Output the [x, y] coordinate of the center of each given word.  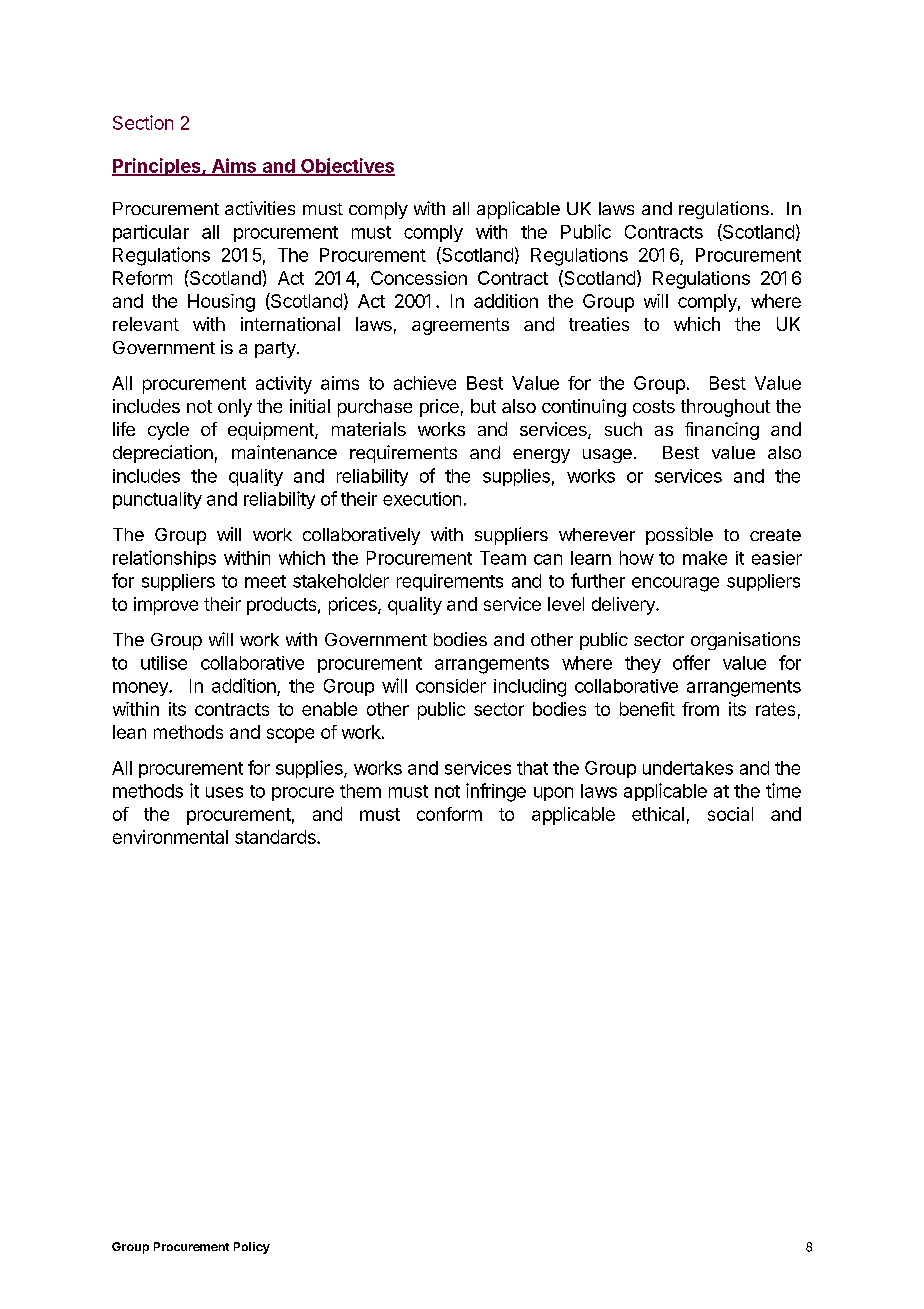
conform [449, 814]
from [700, 709]
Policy [252, 1248]
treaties [599, 324]
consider [451, 686]
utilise [164, 663]
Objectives [347, 167]
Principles [157, 167]
